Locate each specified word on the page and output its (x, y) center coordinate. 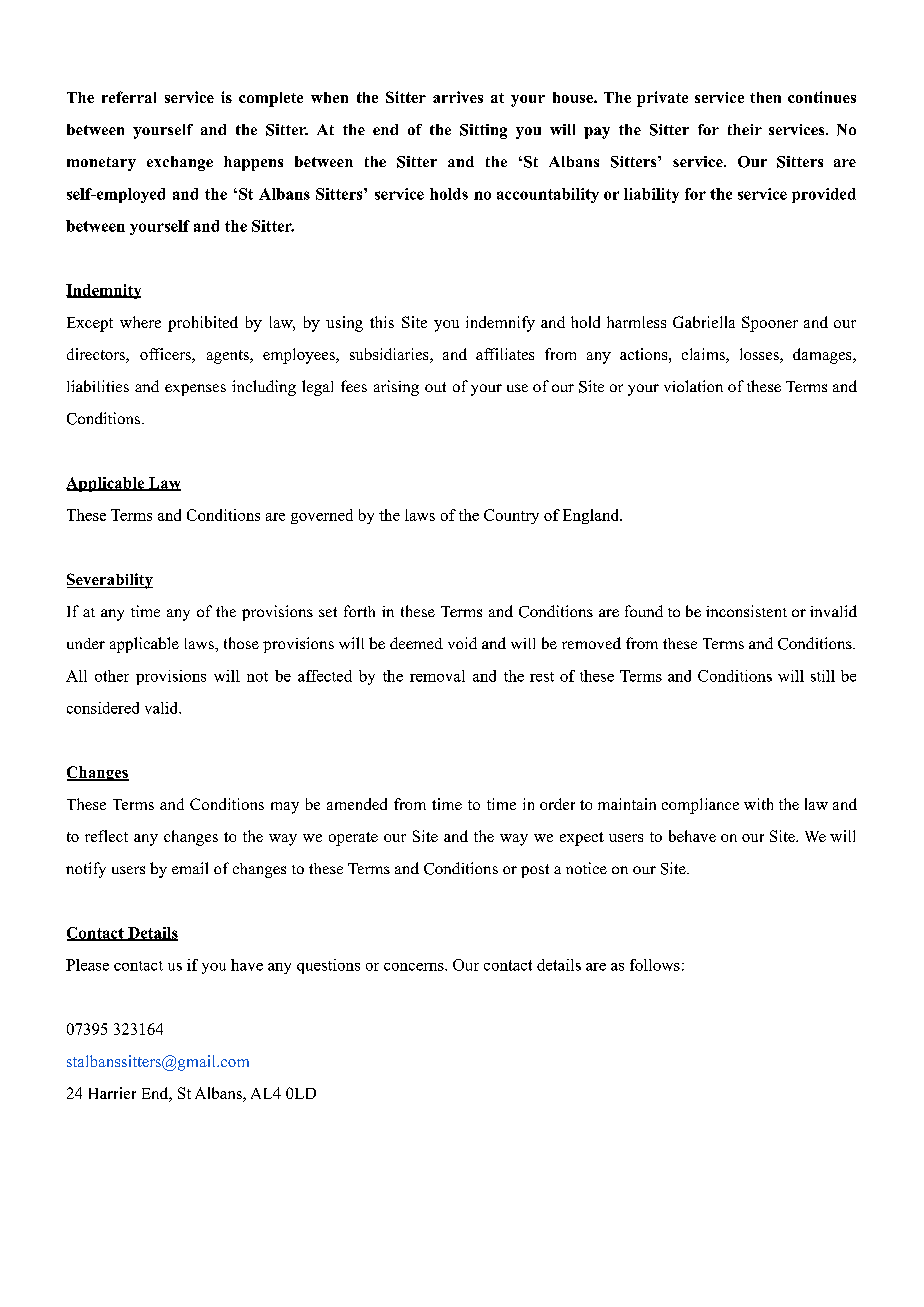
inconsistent (746, 611)
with (758, 804)
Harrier (112, 1093)
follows (655, 965)
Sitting (483, 131)
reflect (106, 836)
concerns (415, 967)
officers (166, 355)
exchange (180, 163)
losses (760, 355)
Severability (110, 581)
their (745, 129)
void (462, 643)
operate (353, 839)
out (435, 387)
